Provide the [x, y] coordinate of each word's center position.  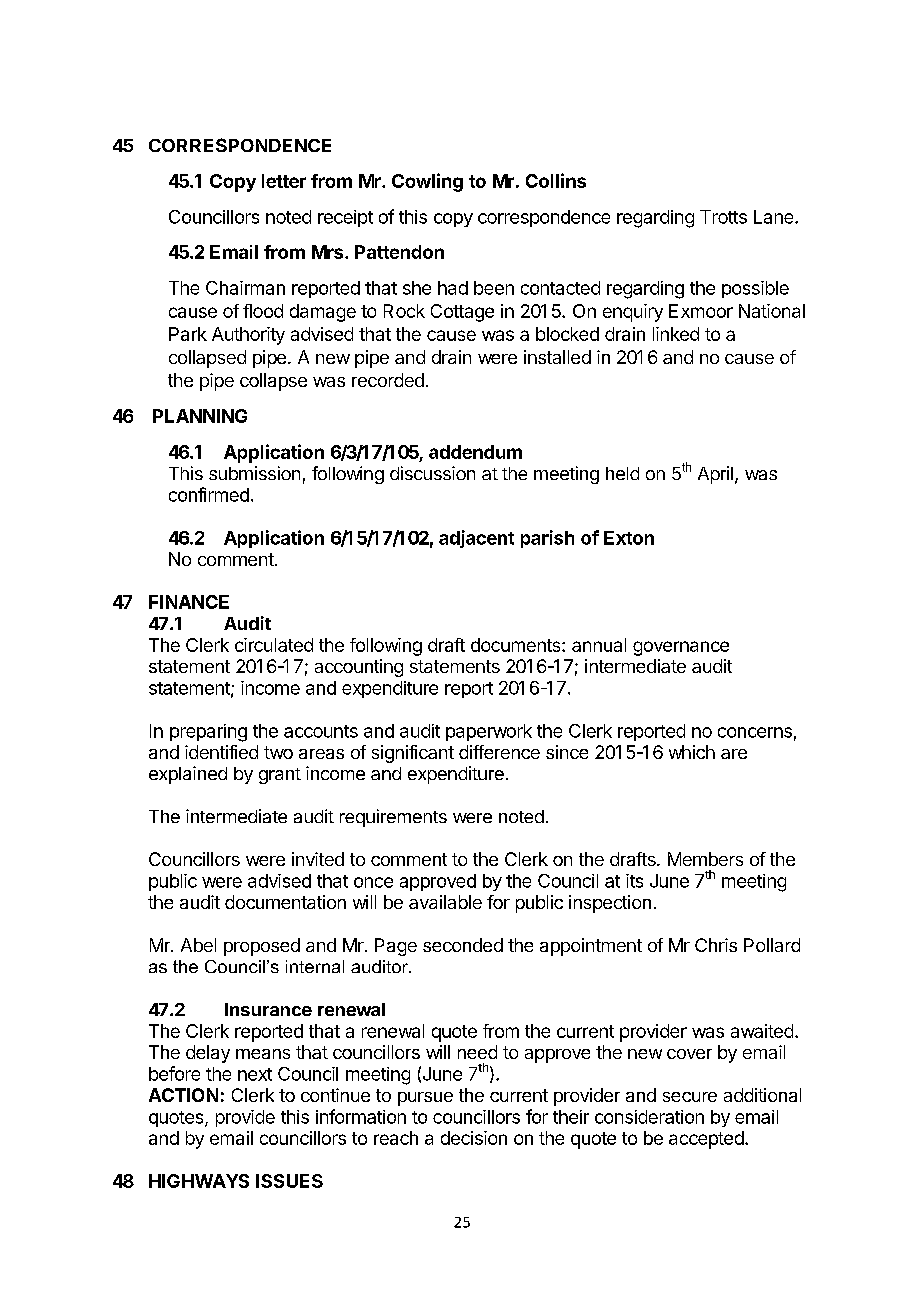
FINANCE [189, 602]
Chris [716, 945]
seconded [463, 945]
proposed [262, 947]
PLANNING [200, 416]
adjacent [476, 539]
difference [499, 752]
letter [284, 181]
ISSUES [289, 1181]
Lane [775, 217]
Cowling [427, 182]
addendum [475, 452]
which [692, 752]
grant [280, 776]
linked [676, 334]
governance [681, 648]
